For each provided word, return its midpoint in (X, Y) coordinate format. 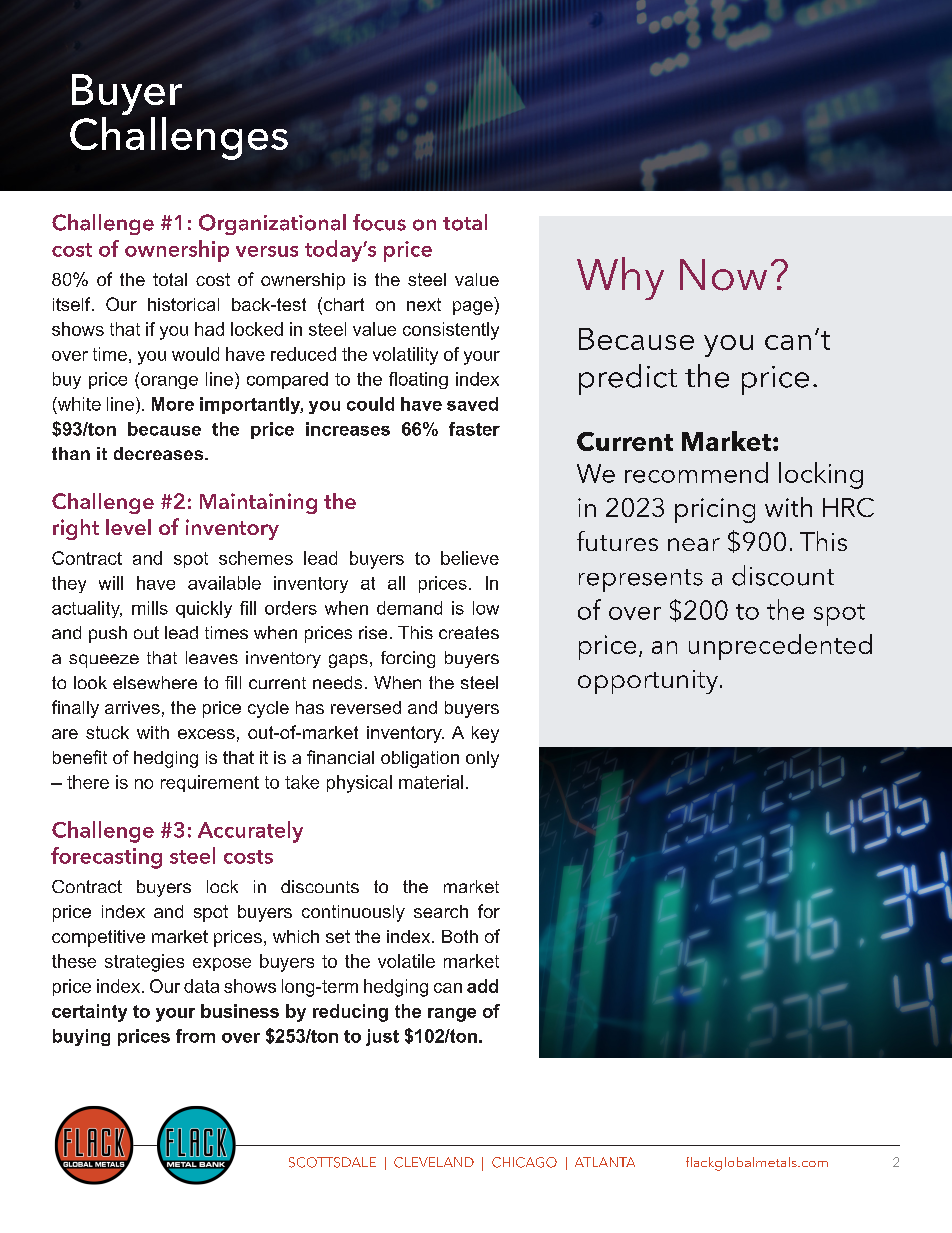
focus (379, 222)
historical (183, 304)
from (195, 1036)
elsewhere (155, 682)
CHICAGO (524, 1162)
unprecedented (780, 647)
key (485, 734)
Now (723, 275)
